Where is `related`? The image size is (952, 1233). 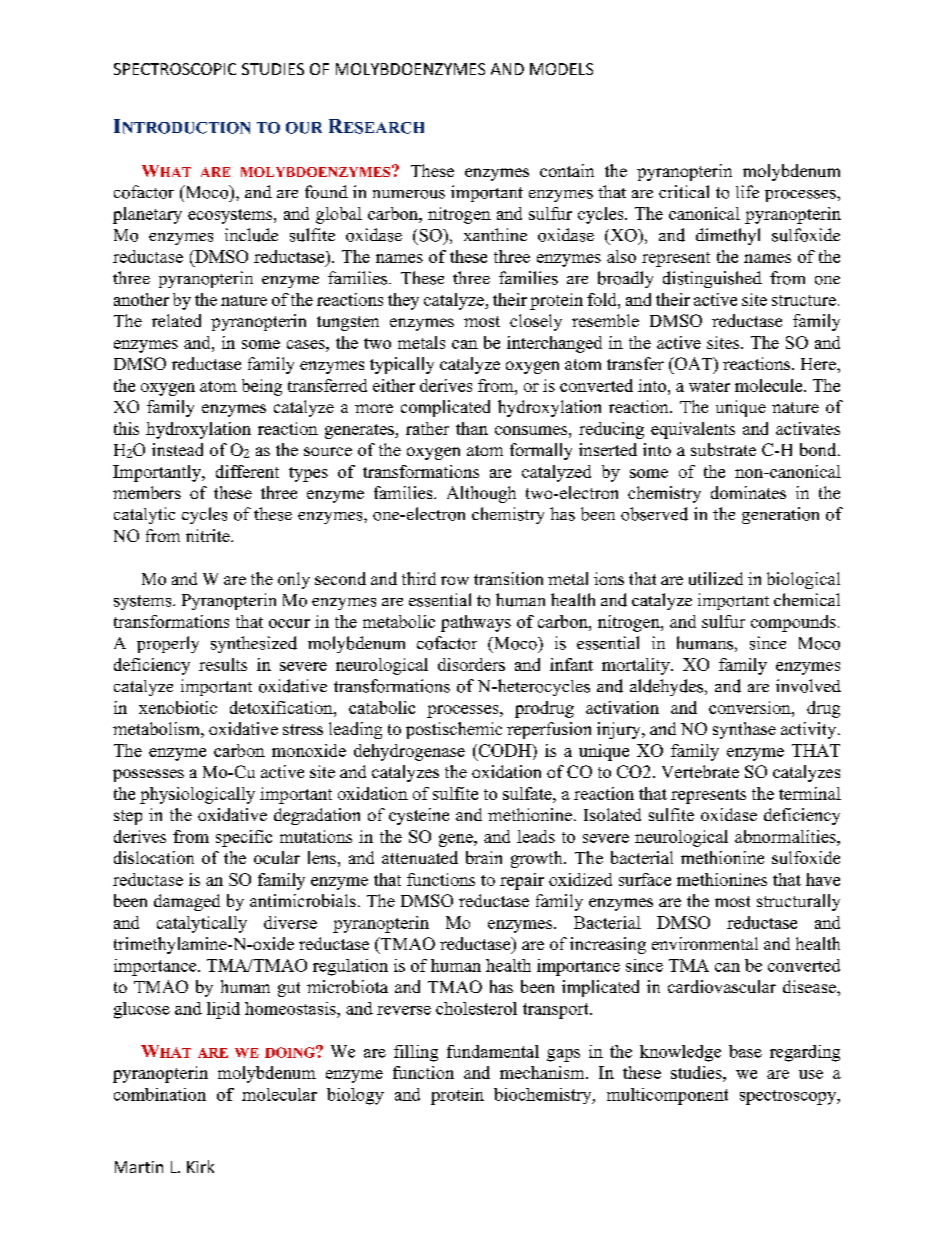 related is located at coordinates (176, 320).
